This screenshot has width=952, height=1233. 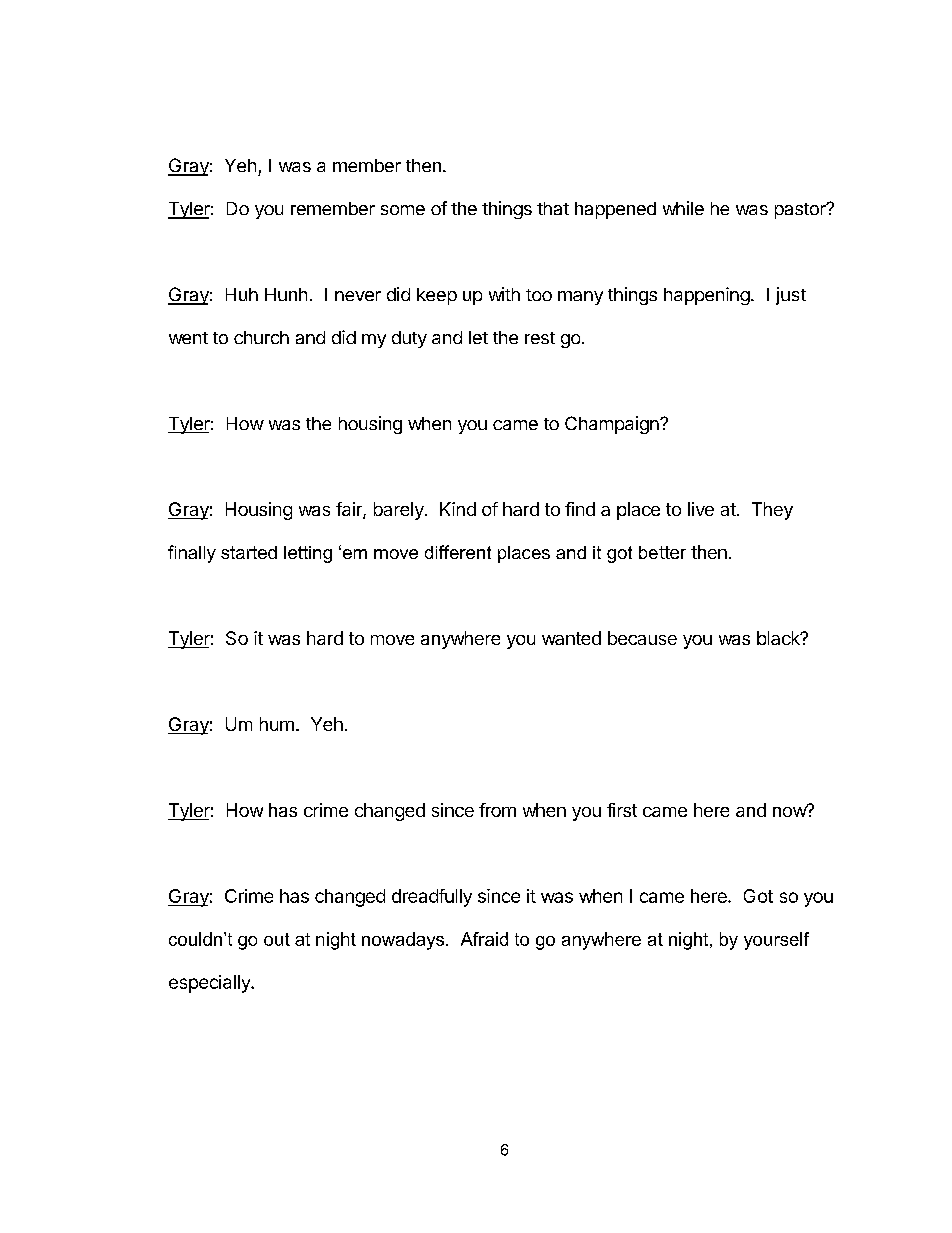 What do you see at coordinates (683, 208) in the screenshot?
I see `while` at bounding box center [683, 208].
